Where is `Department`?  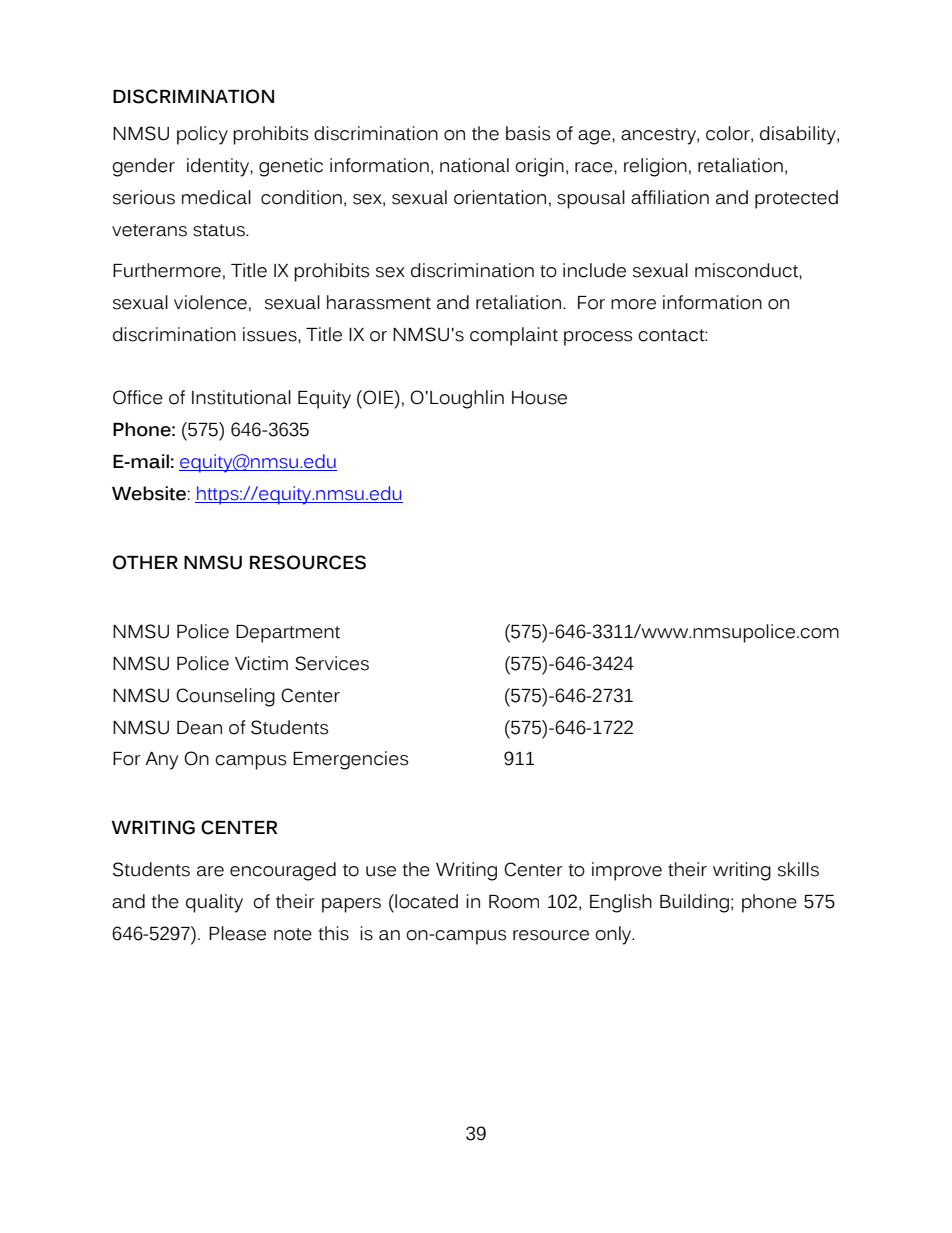
Department is located at coordinates (288, 634).
